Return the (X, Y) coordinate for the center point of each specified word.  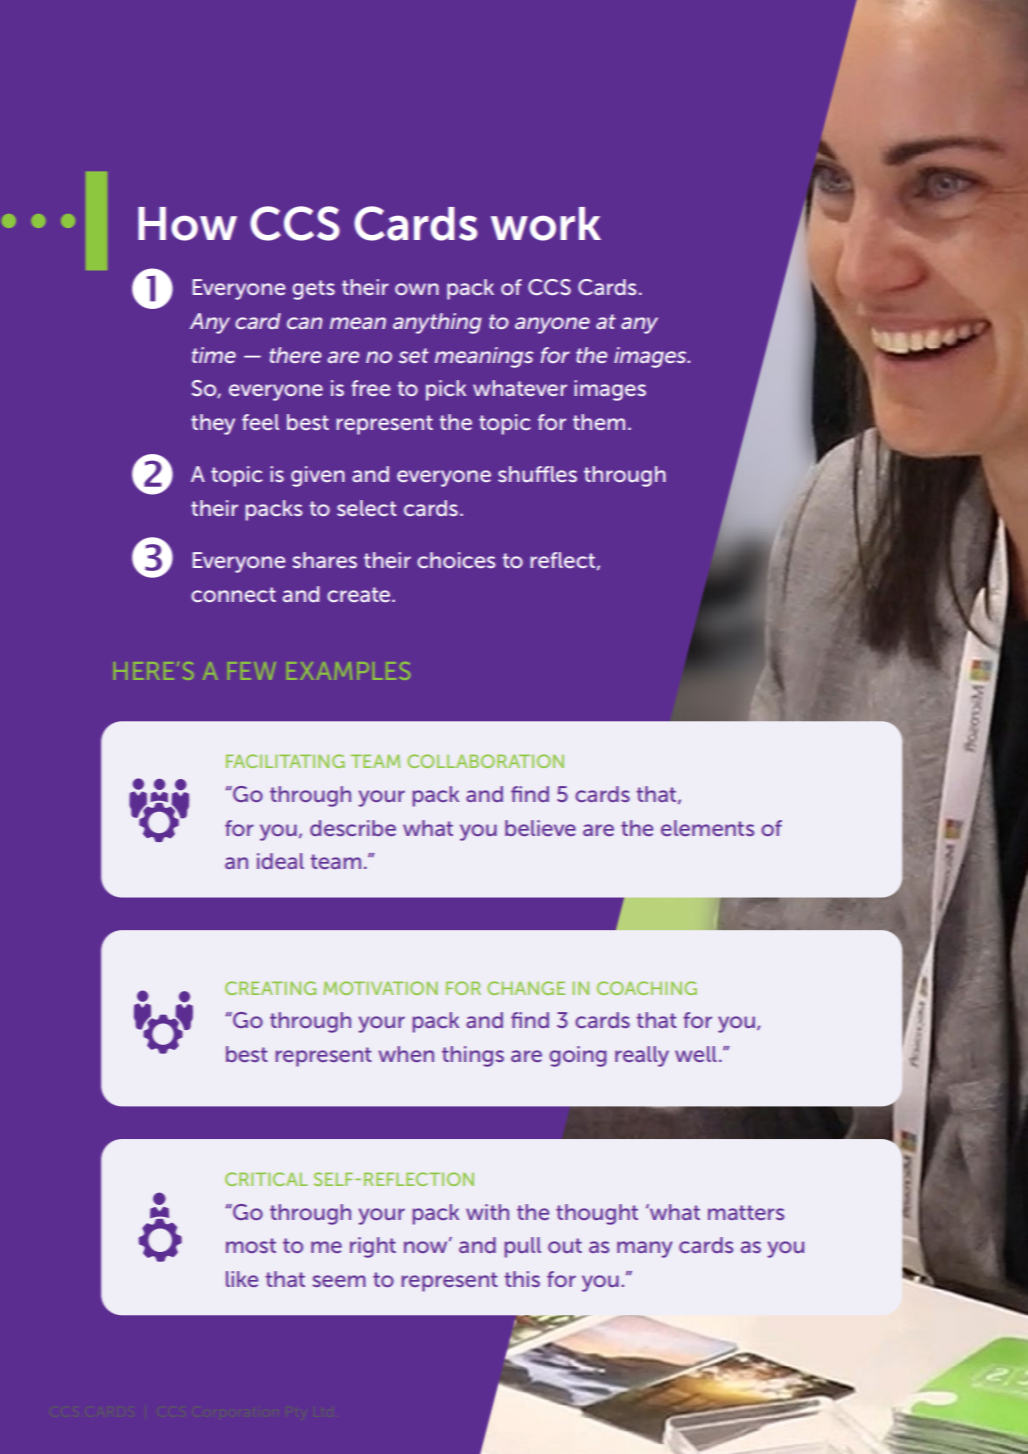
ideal (280, 861)
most (251, 1245)
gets (313, 290)
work (546, 224)
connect (233, 594)
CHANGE (526, 988)
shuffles (537, 474)
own (417, 289)
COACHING (647, 988)
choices (456, 560)
